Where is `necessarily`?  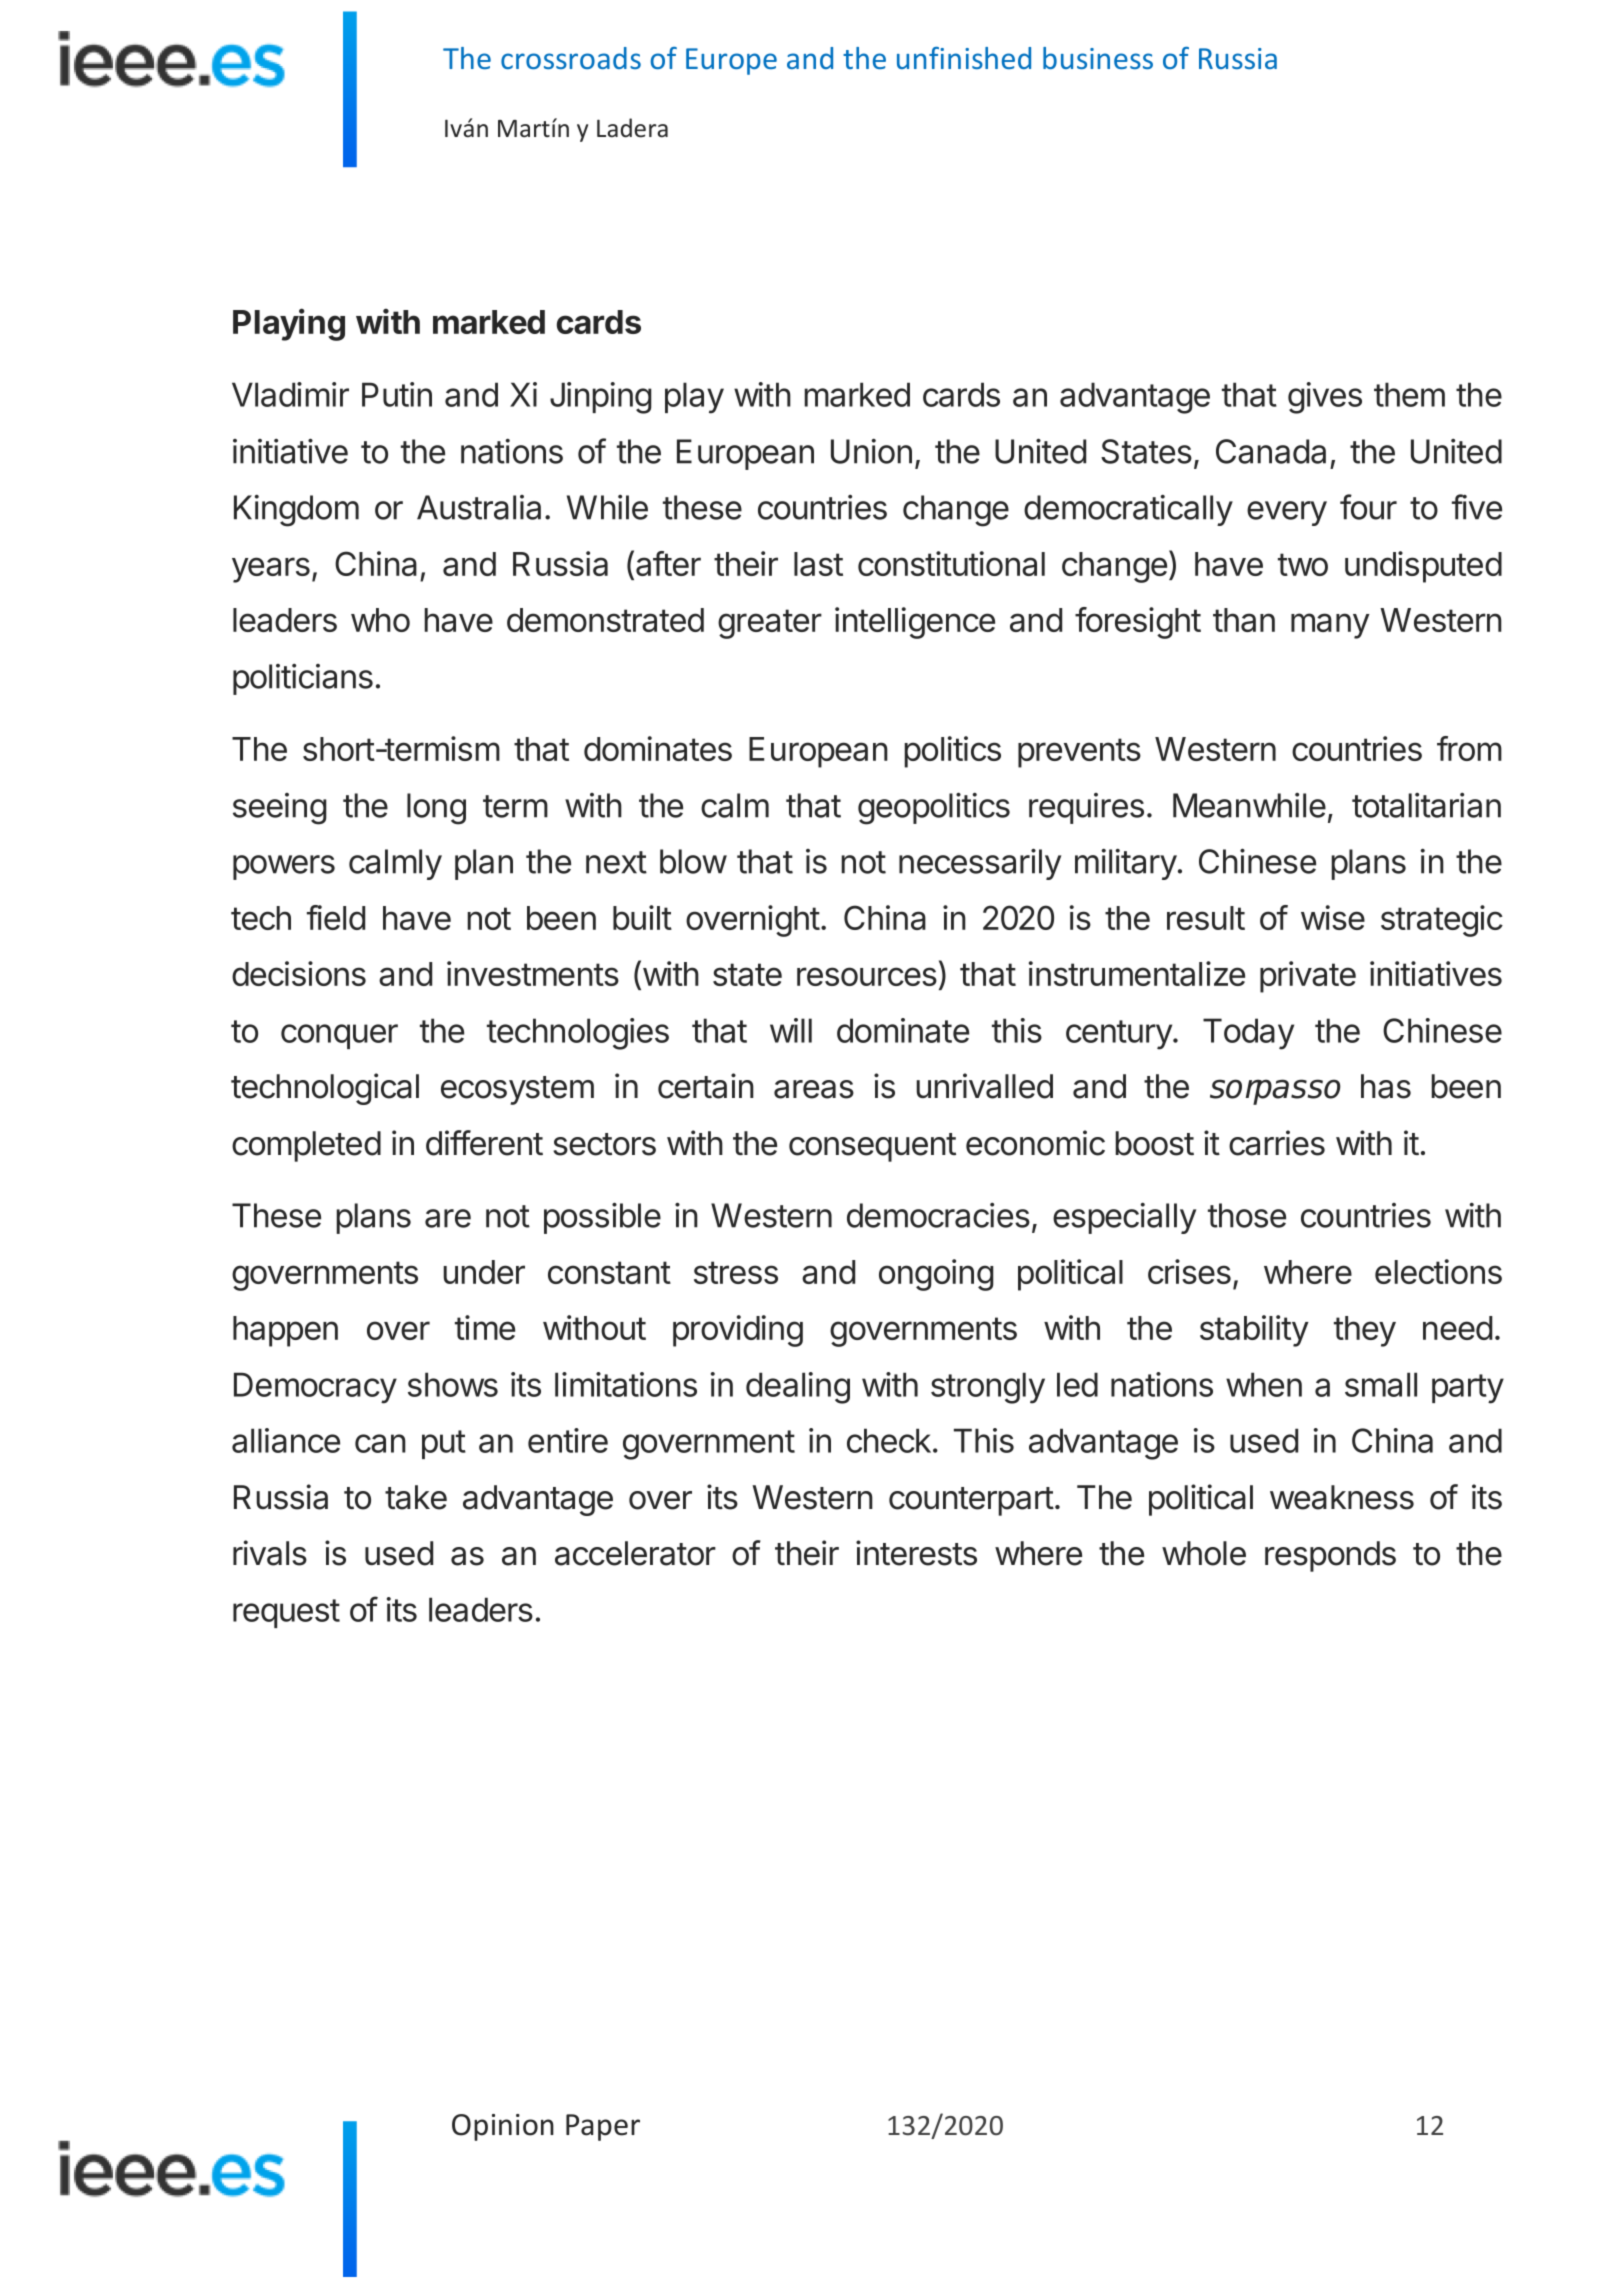
necessarily is located at coordinates (980, 864).
